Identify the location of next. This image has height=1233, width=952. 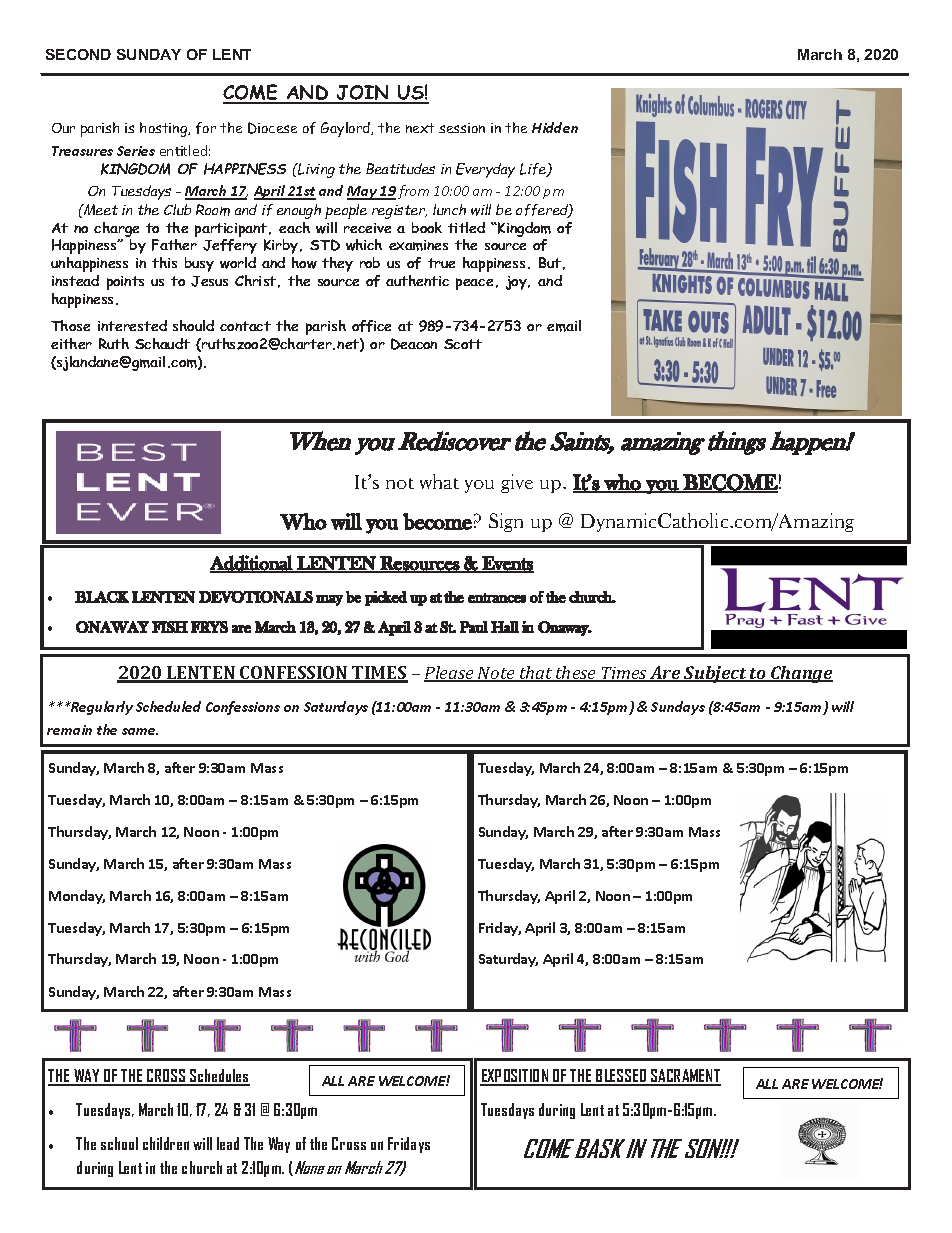
(420, 128).
